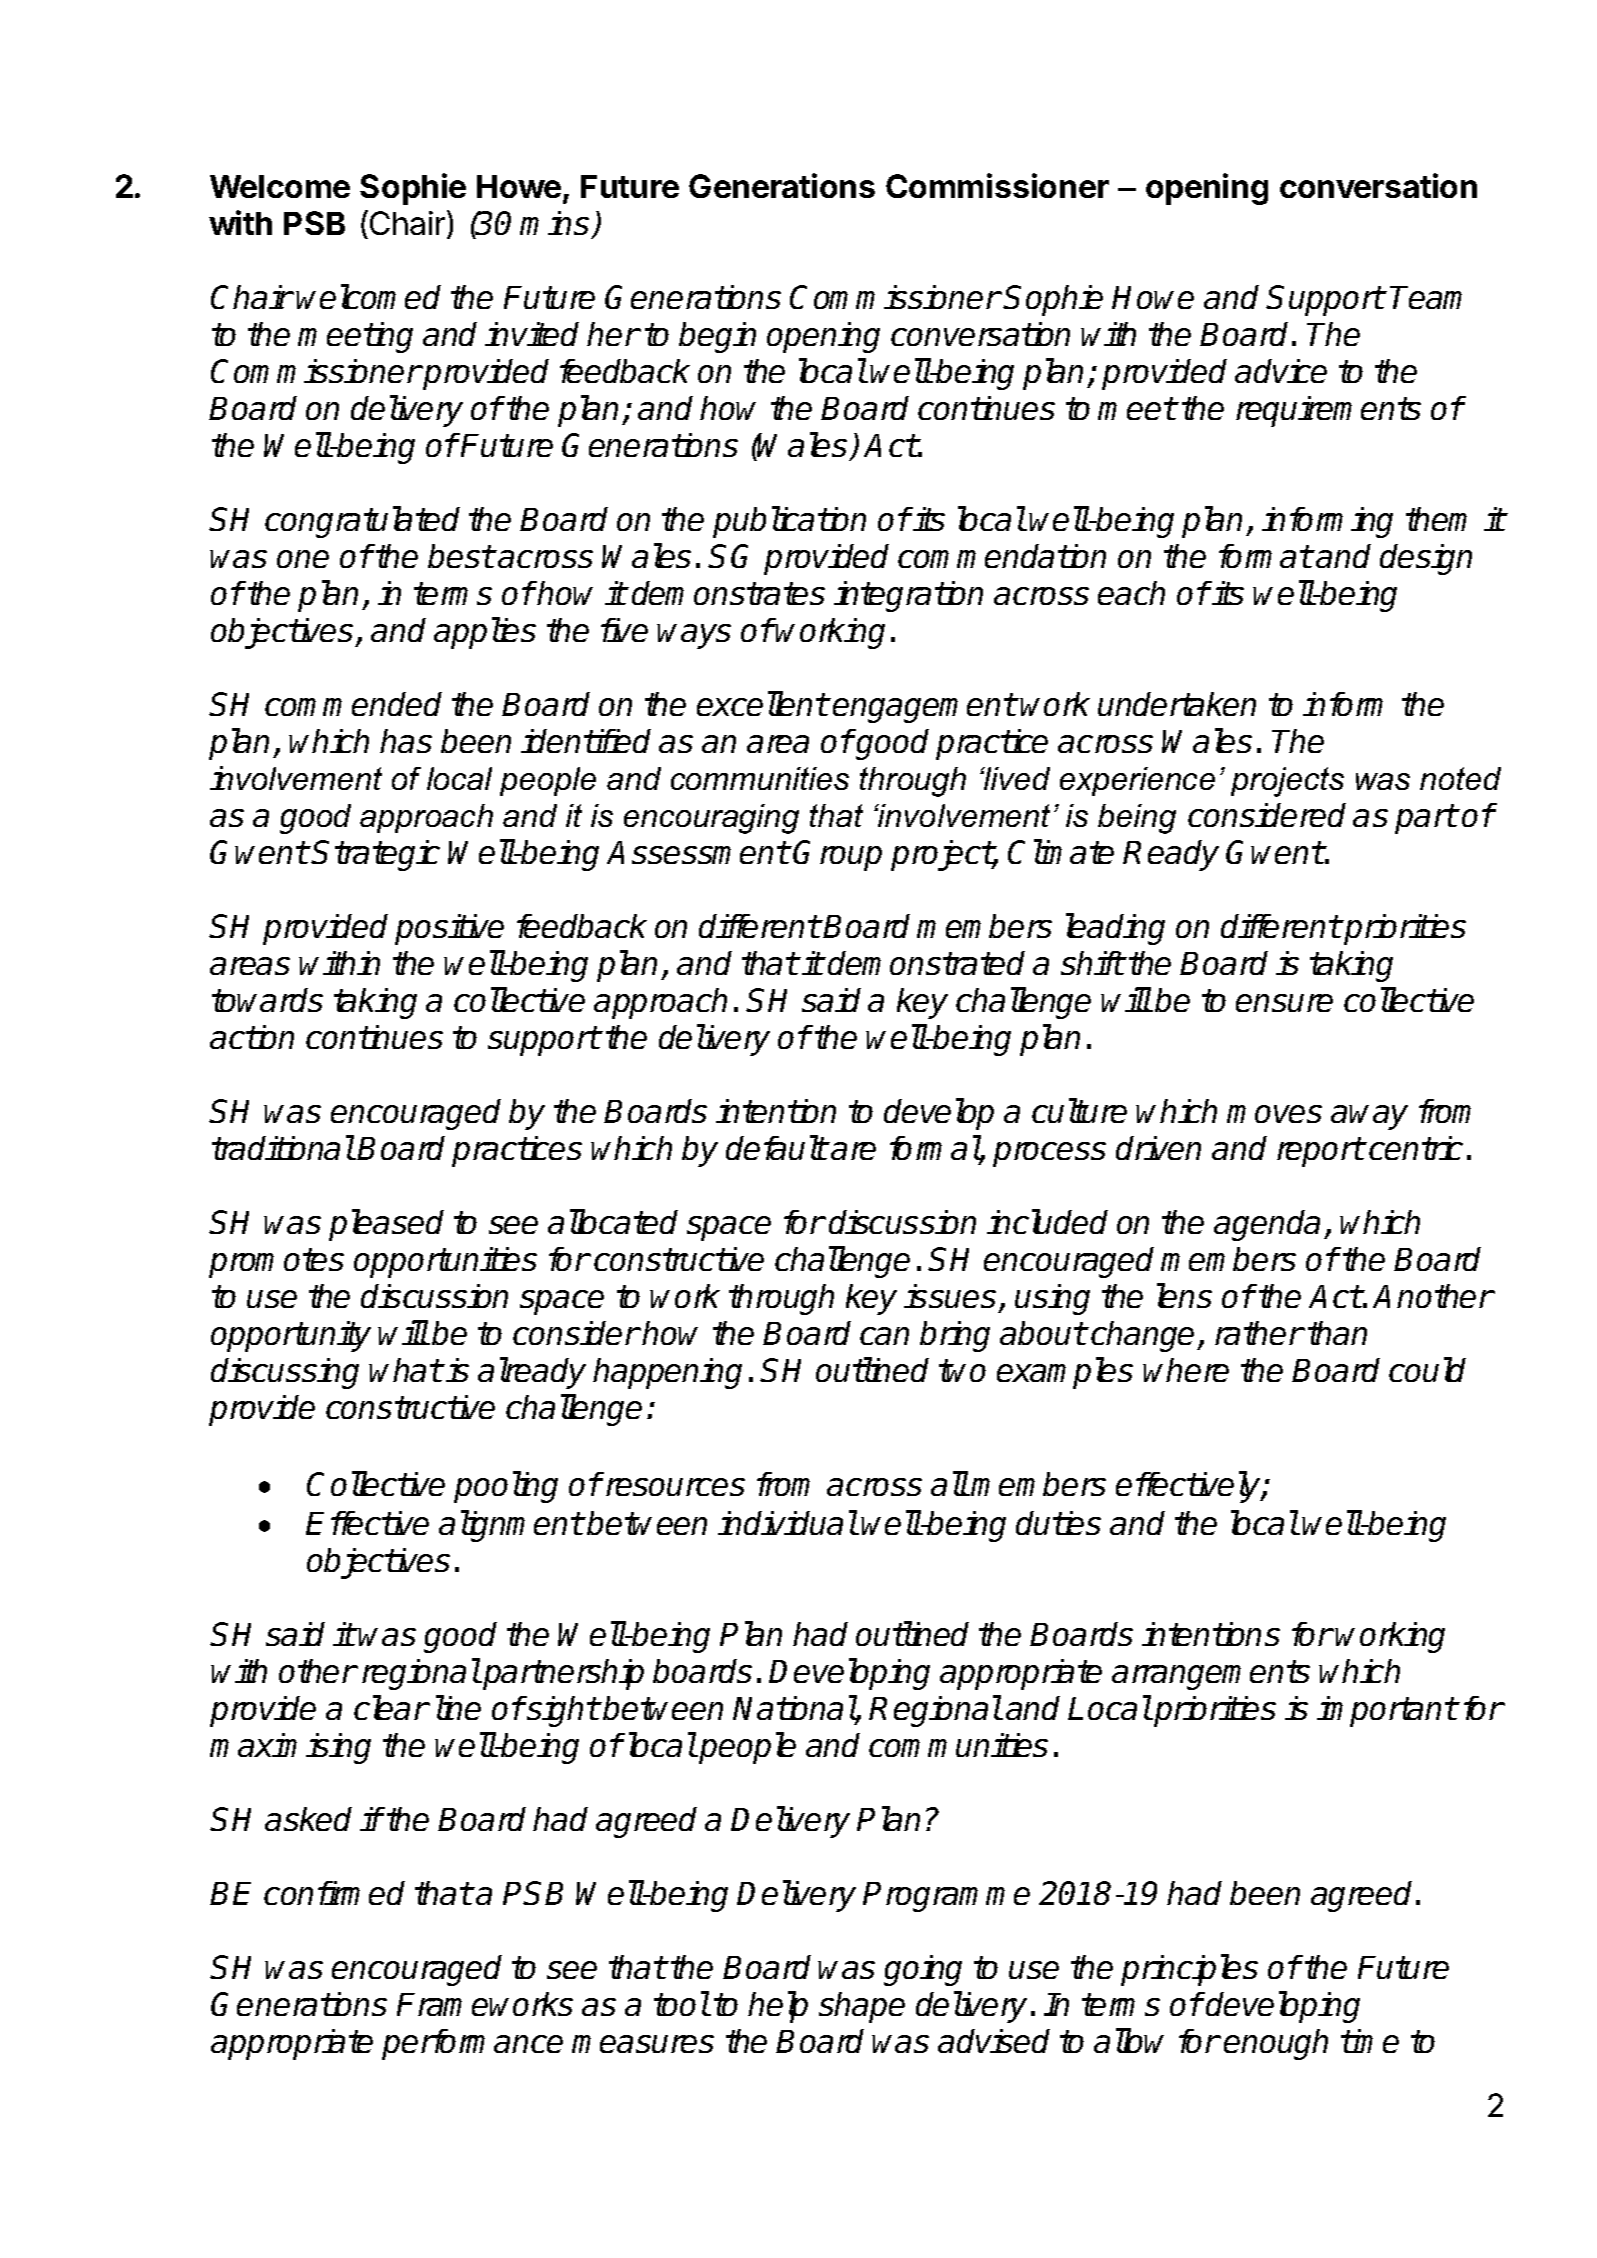 This image has height=2258, width=1597. Describe the element at coordinates (353, 704) in the image. I see `commended` at that location.
